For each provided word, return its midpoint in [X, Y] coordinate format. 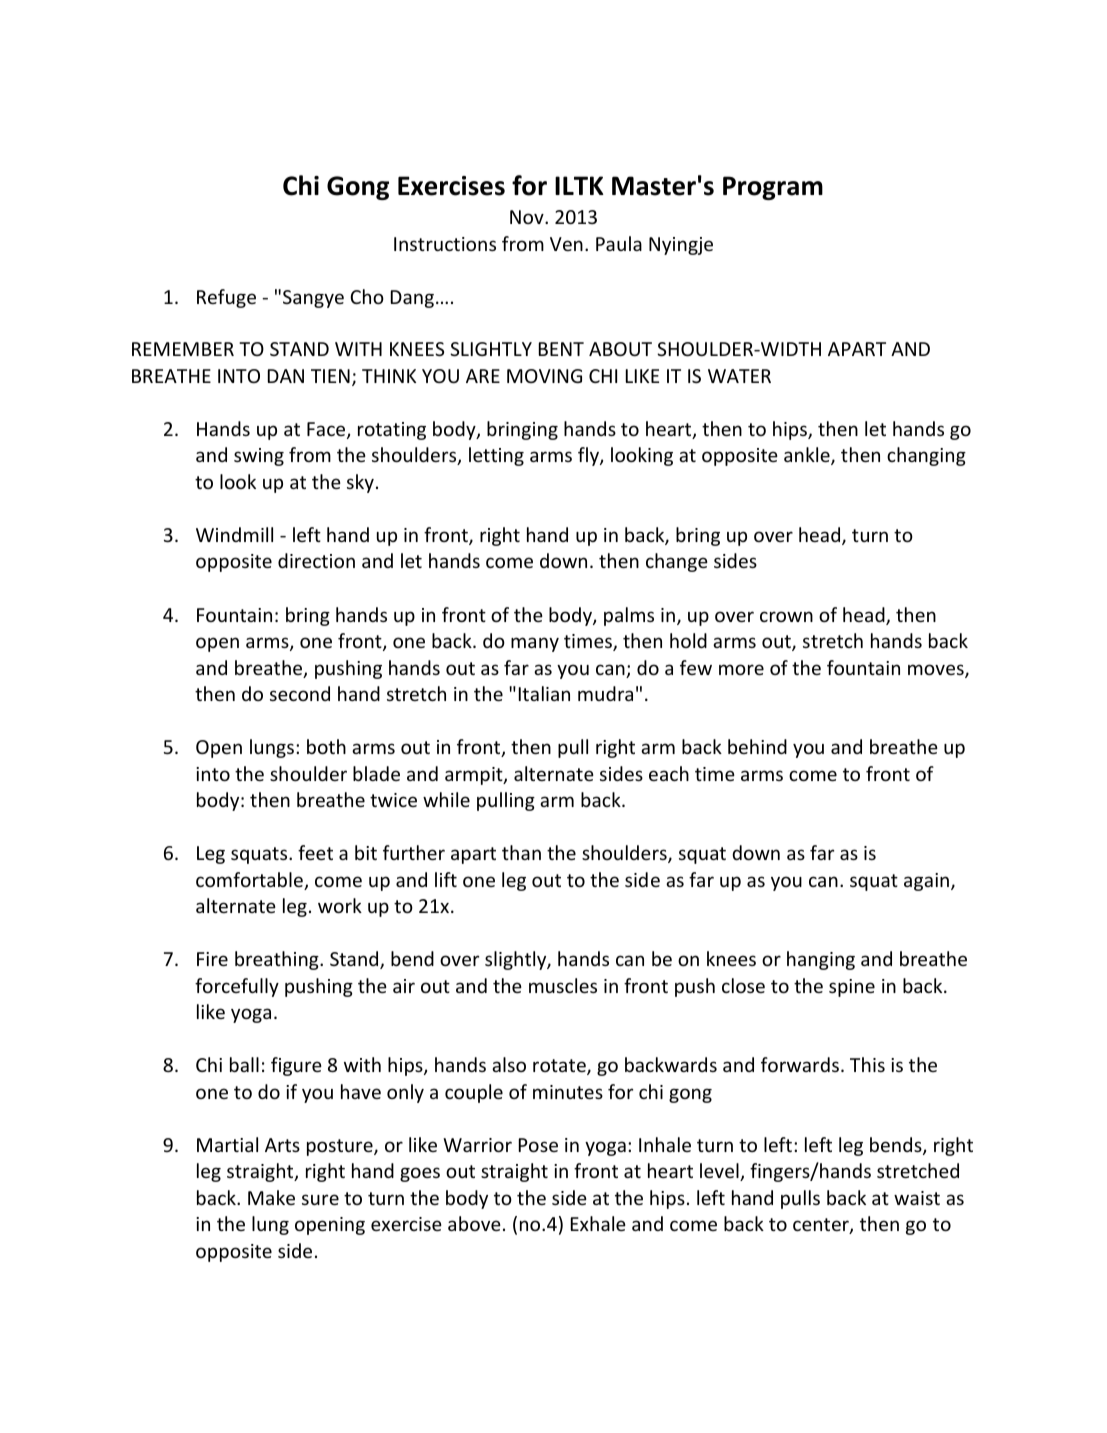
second [300, 693]
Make [271, 1197]
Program [773, 188]
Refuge [226, 298]
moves [937, 671]
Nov [528, 217]
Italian [544, 693]
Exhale [598, 1223]
